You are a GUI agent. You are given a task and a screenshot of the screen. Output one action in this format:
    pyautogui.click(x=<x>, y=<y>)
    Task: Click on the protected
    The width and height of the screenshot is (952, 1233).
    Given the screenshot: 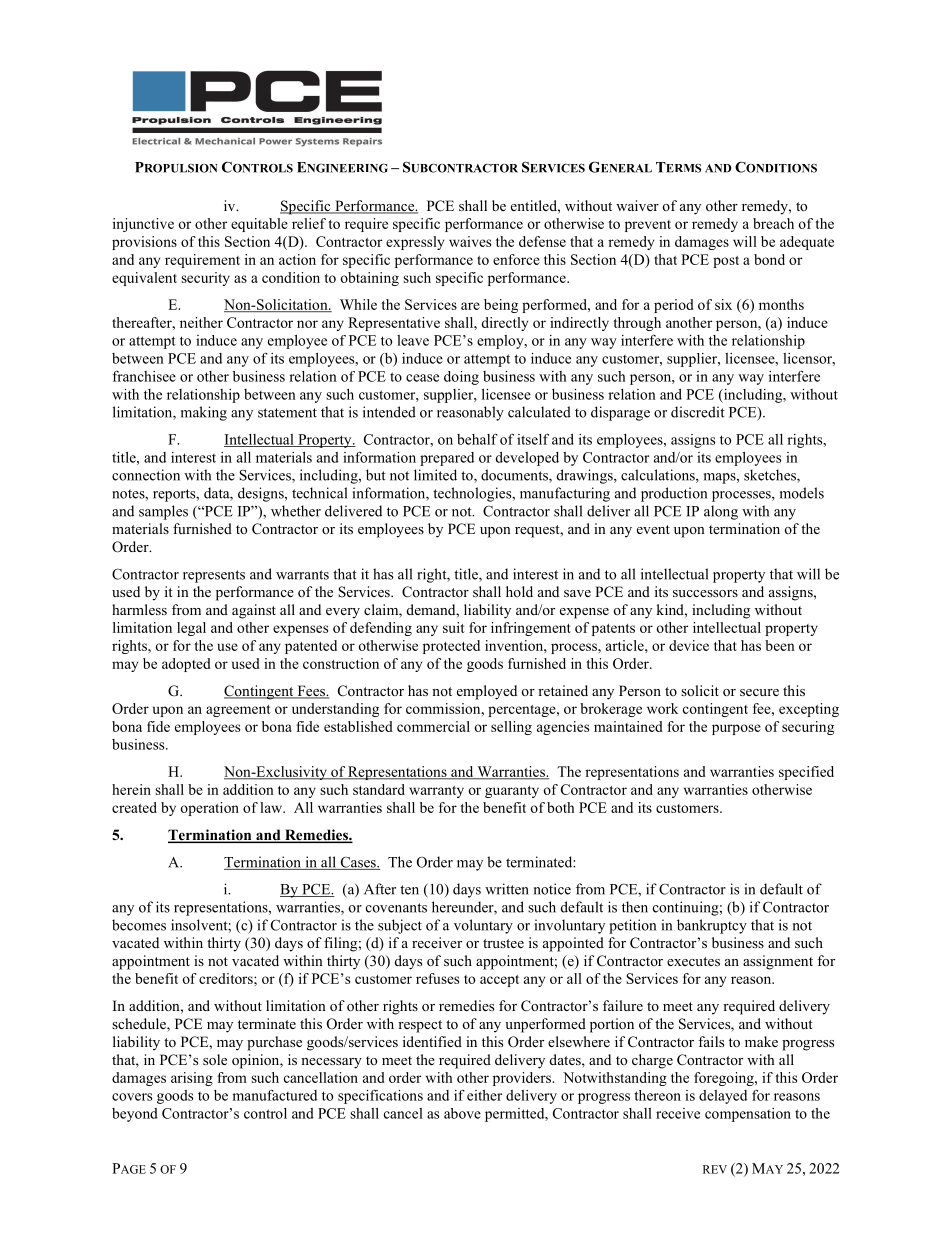 What is the action you would take?
    pyautogui.click(x=451, y=647)
